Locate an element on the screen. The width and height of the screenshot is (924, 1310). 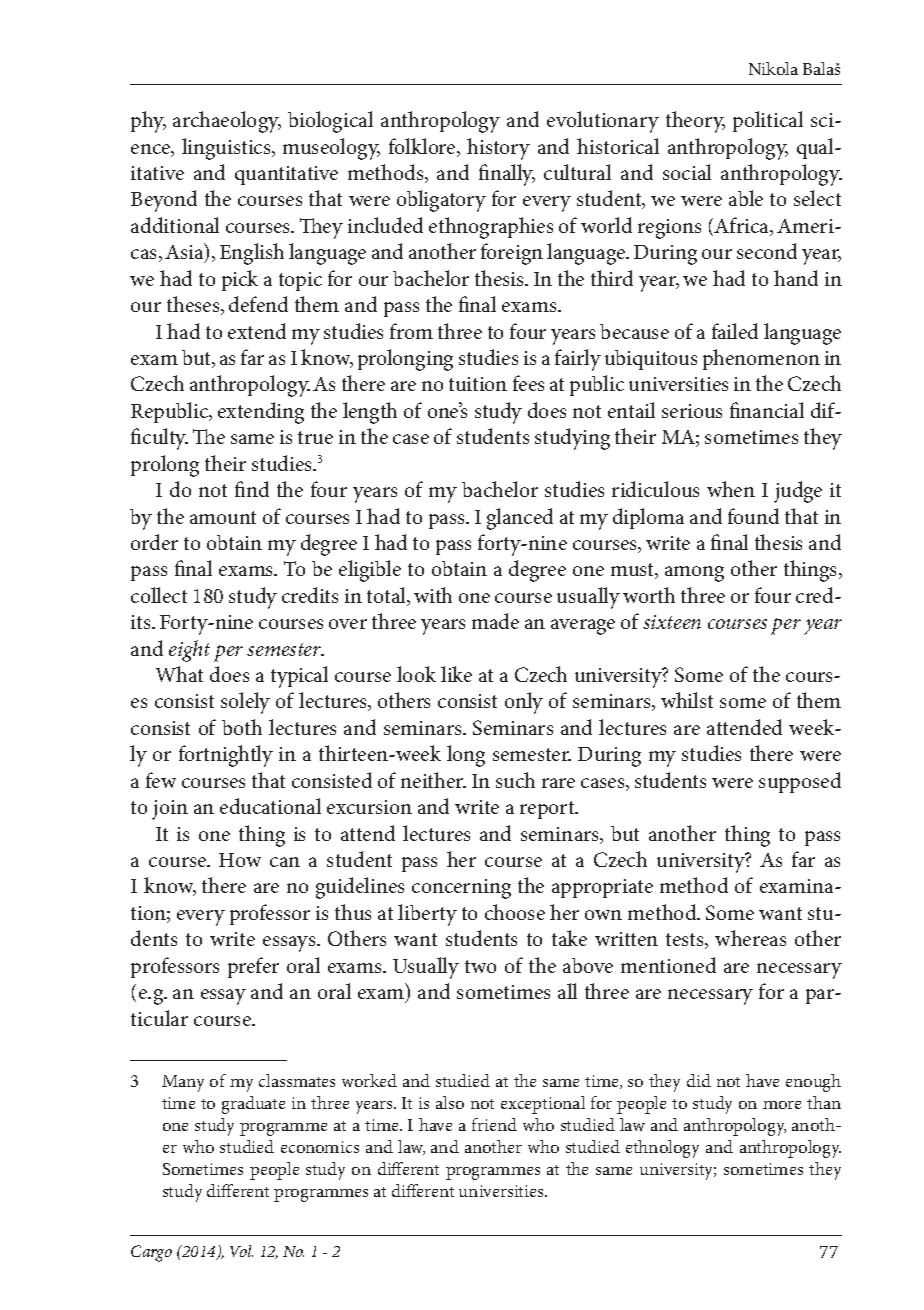
archaeology is located at coordinates (227, 122).
